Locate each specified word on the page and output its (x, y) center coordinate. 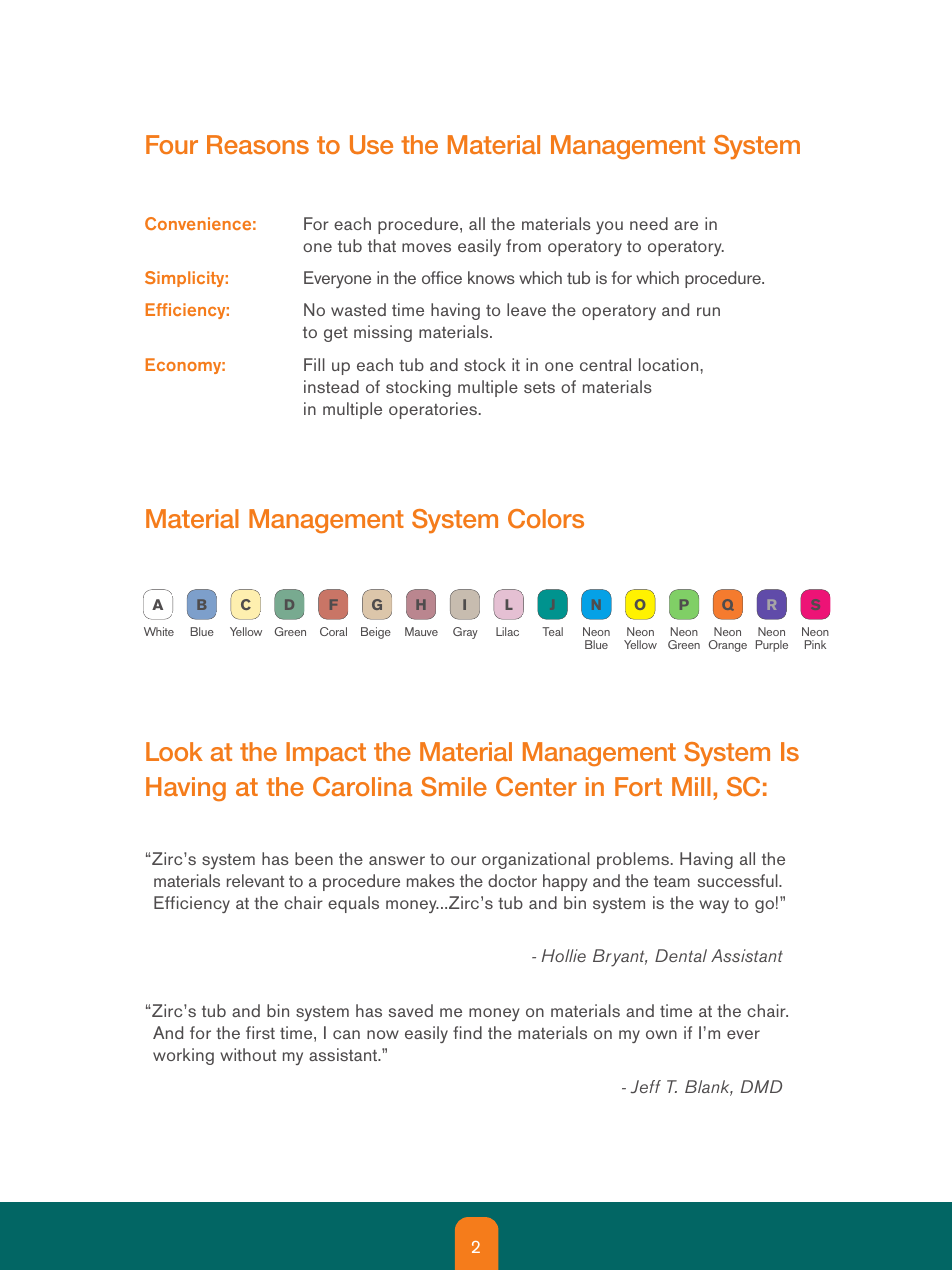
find (467, 1032)
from (523, 245)
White (159, 631)
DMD (761, 1086)
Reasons (258, 144)
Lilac (507, 631)
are (686, 225)
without (248, 1054)
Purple (772, 646)
